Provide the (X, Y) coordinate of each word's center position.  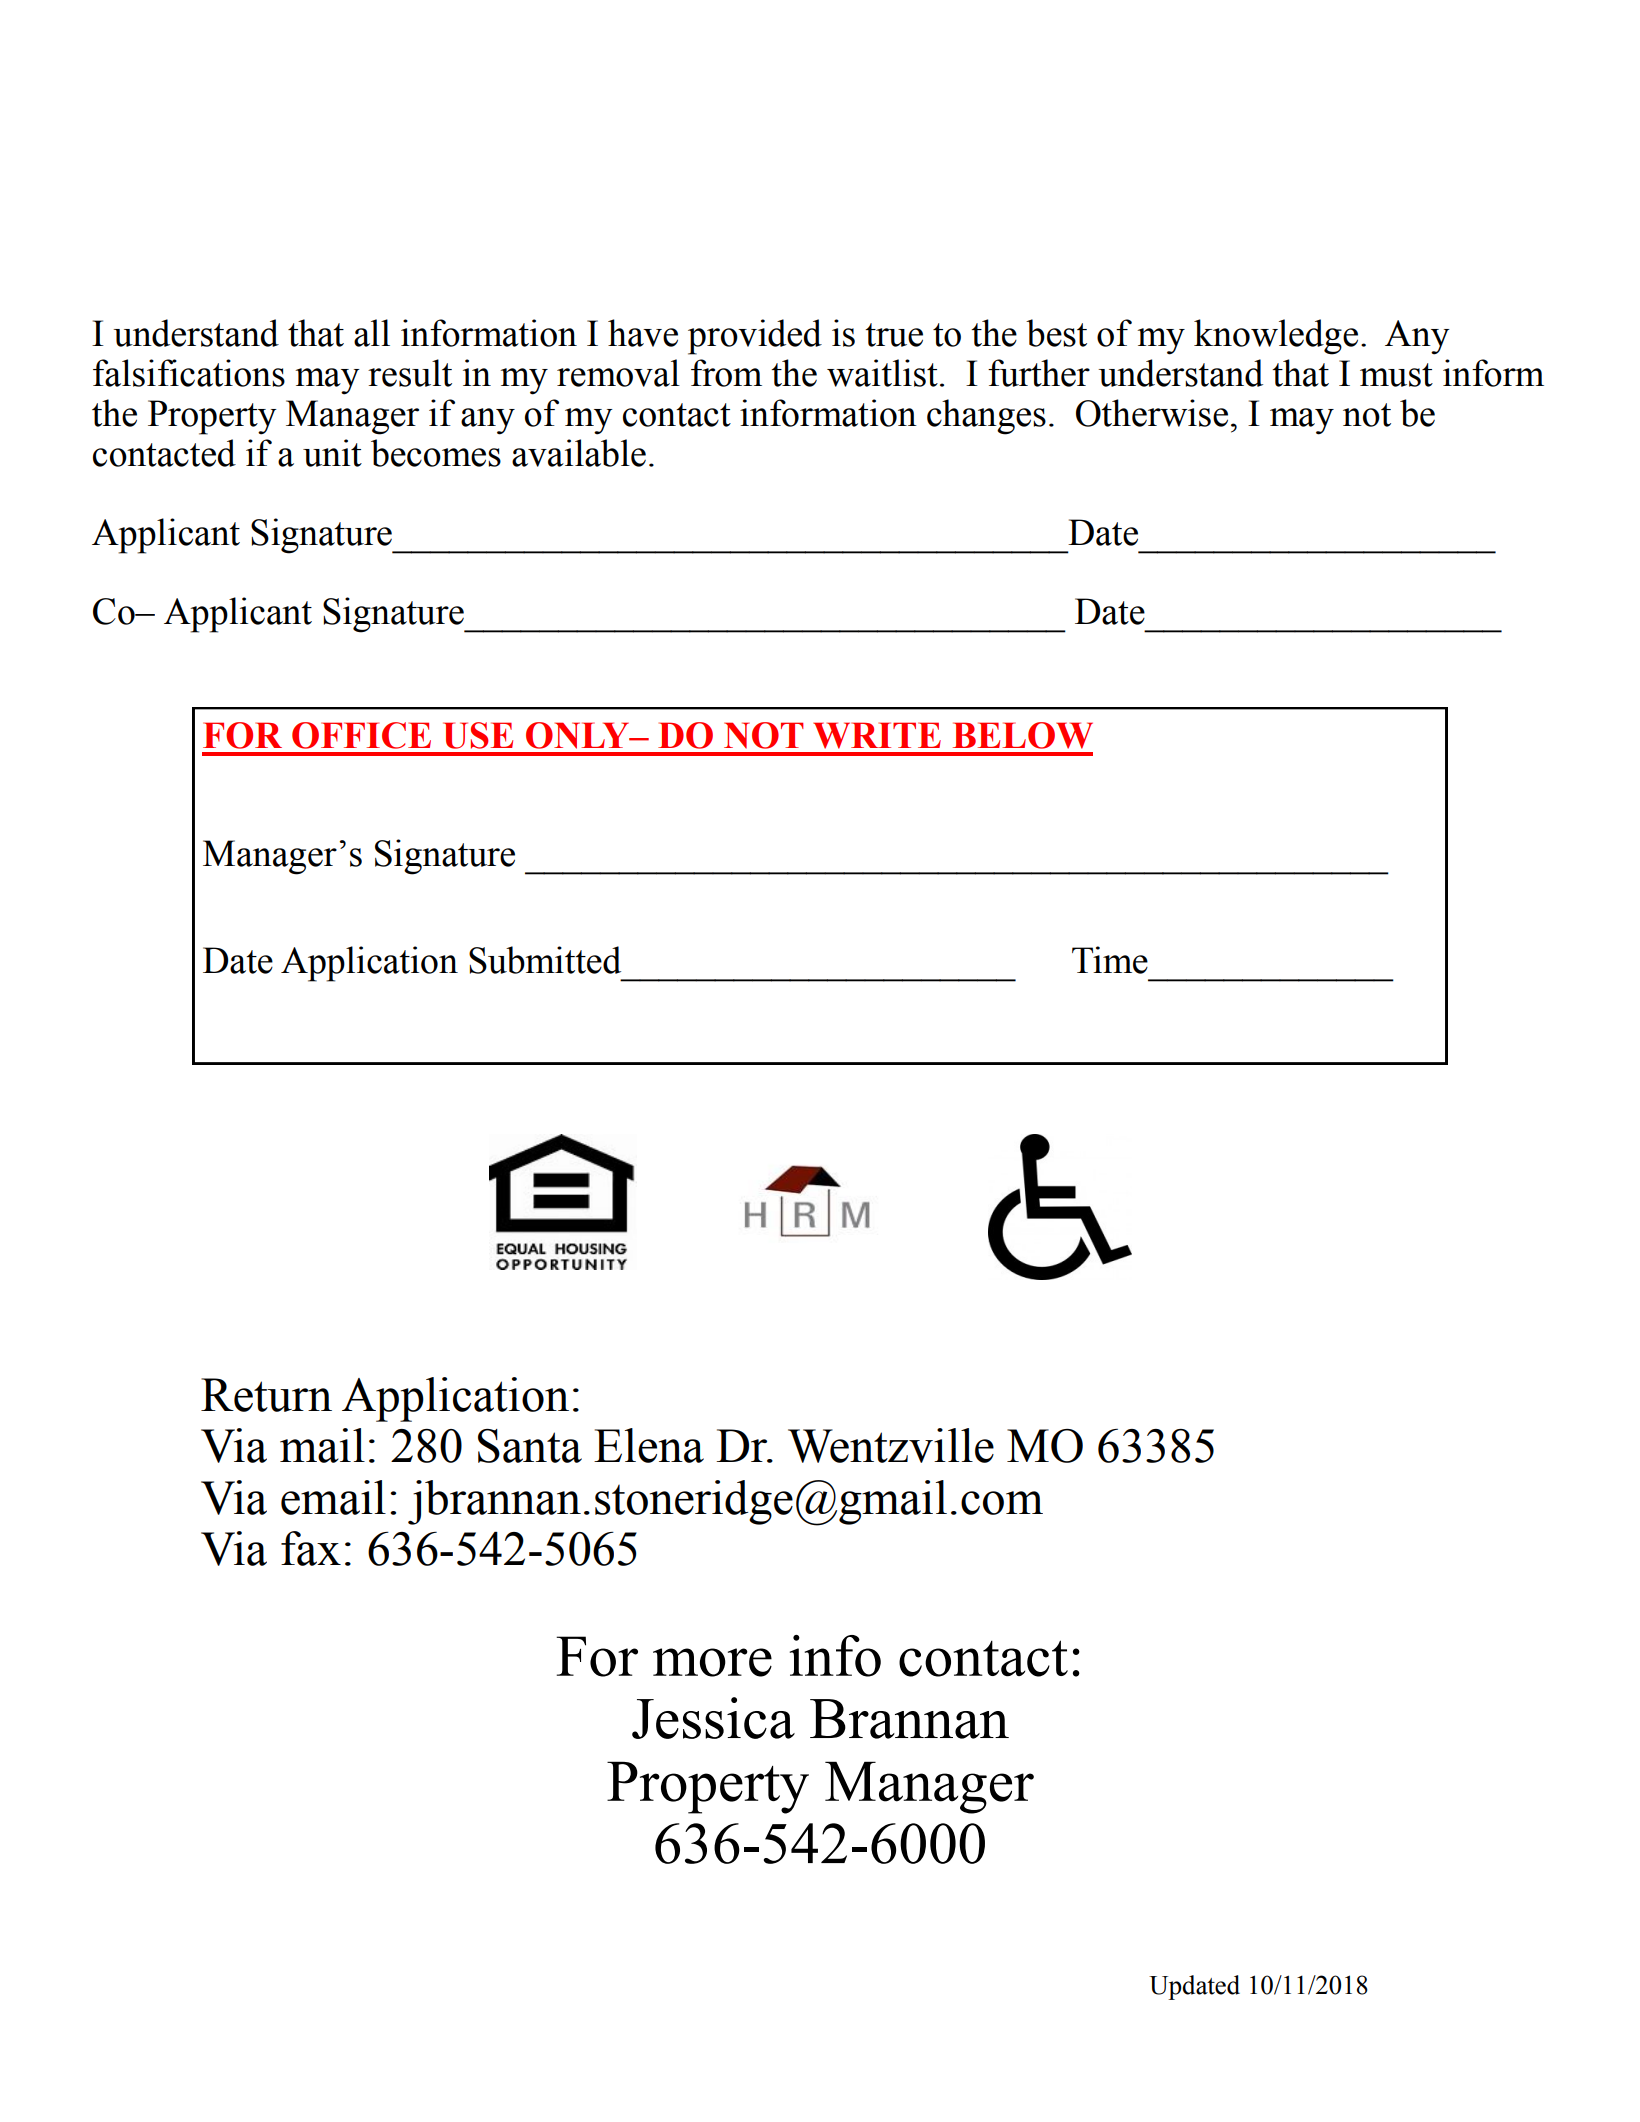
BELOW (1023, 735)
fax (311, 1548)
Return (266, 1395)
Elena (649, 1445)
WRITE (877, 735)
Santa (530, 1446)
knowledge (1276, 337)
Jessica (713, 1718)
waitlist (882, 373)
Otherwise (1152, 413)
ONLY (579, 735)
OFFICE (361, 735)
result (410, 373)
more (712, 1662)
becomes (436, 453)
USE (478, 735)
